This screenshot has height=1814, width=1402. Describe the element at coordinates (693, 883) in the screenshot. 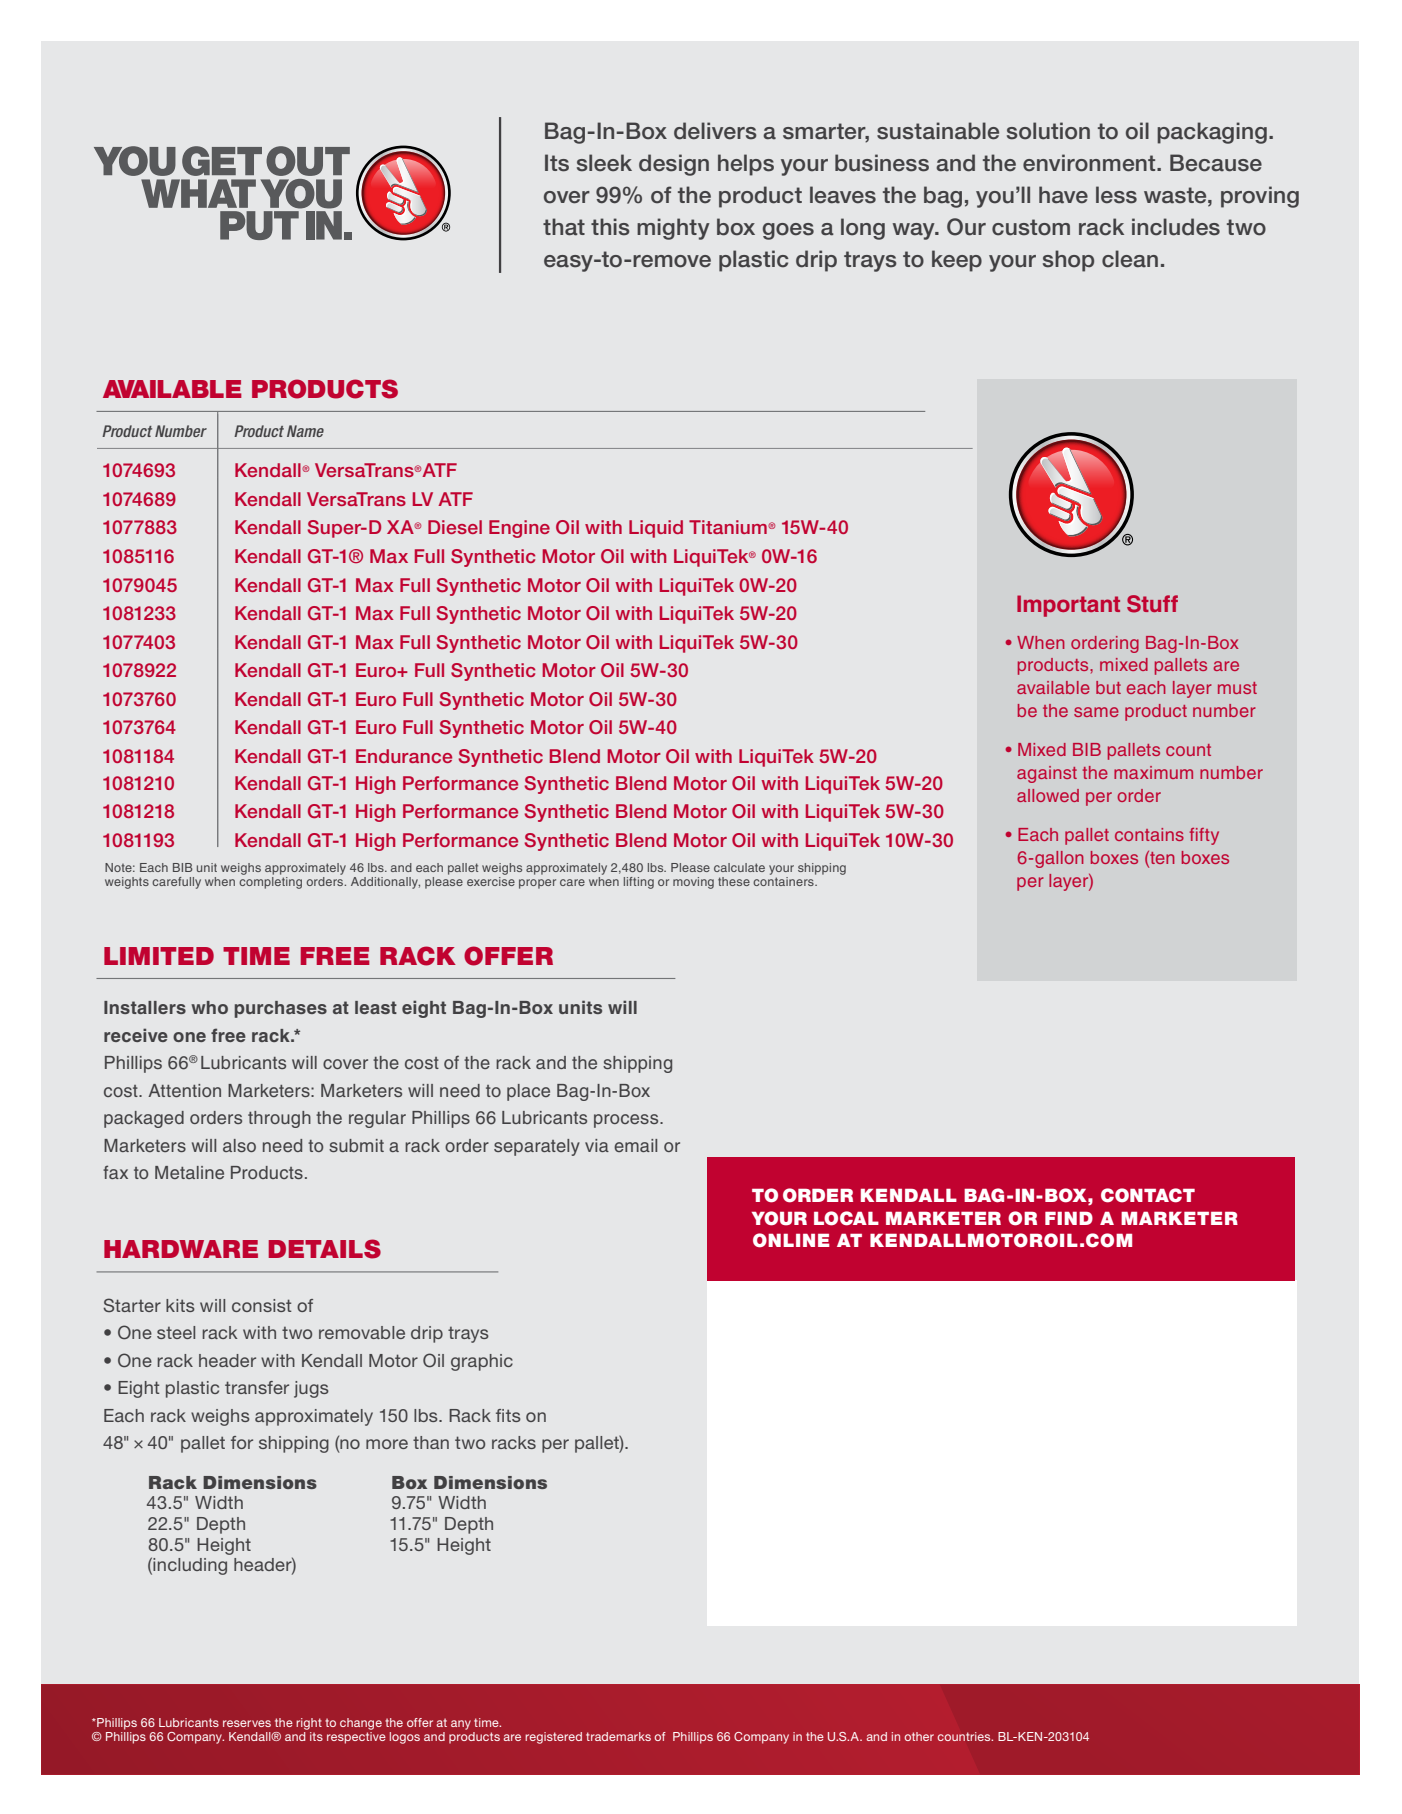

I see `moving` at that location.
